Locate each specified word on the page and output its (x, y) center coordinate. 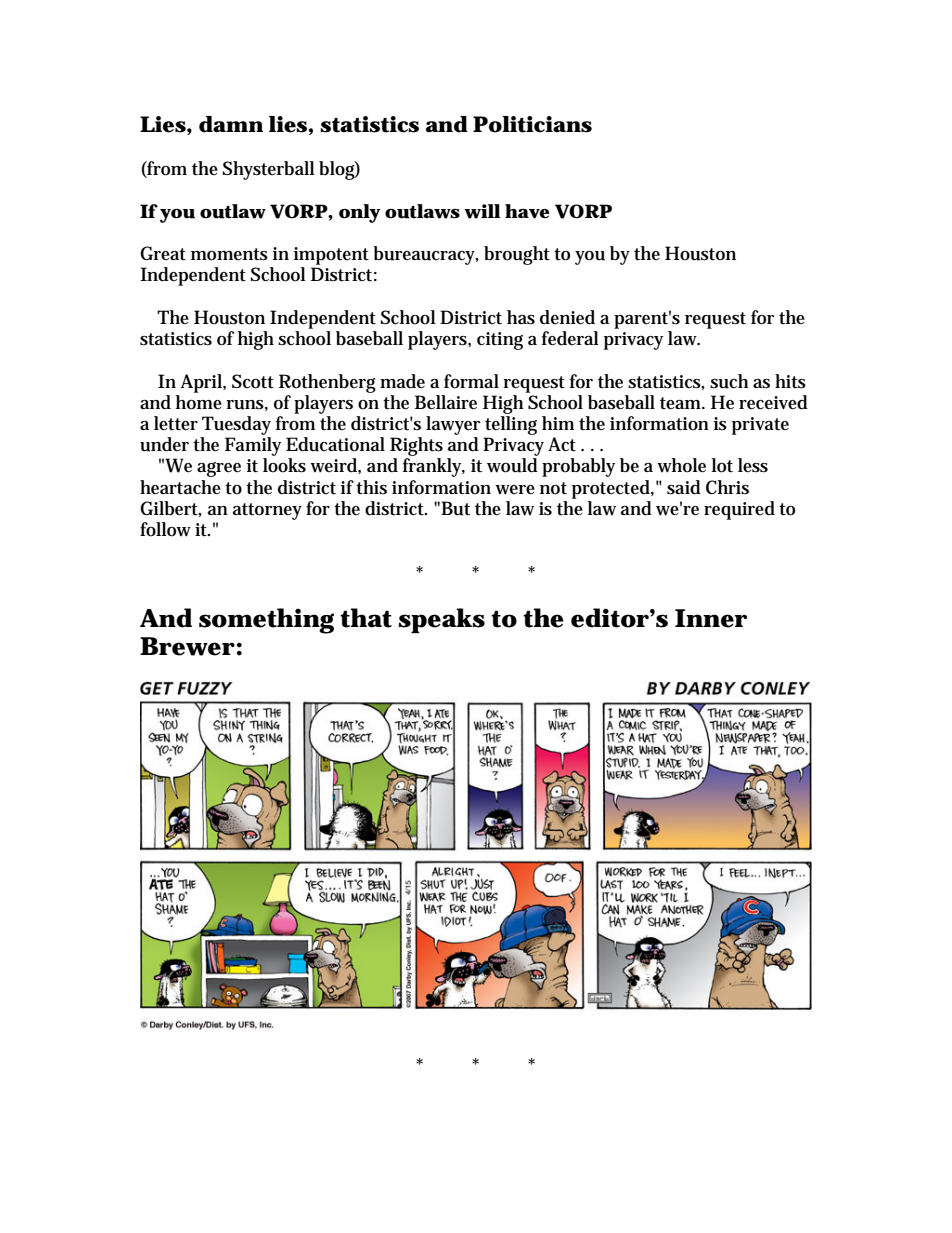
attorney (267, 511)
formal (471, 381)
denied (567, 317)
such (729, 381)
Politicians (532, 124)
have (527, 211)
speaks (442, 620)
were (515, 490)
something (266, 621)
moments (229, 254)
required (739, 510)
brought (517, 255)
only (359, 213)
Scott (253, 381)
